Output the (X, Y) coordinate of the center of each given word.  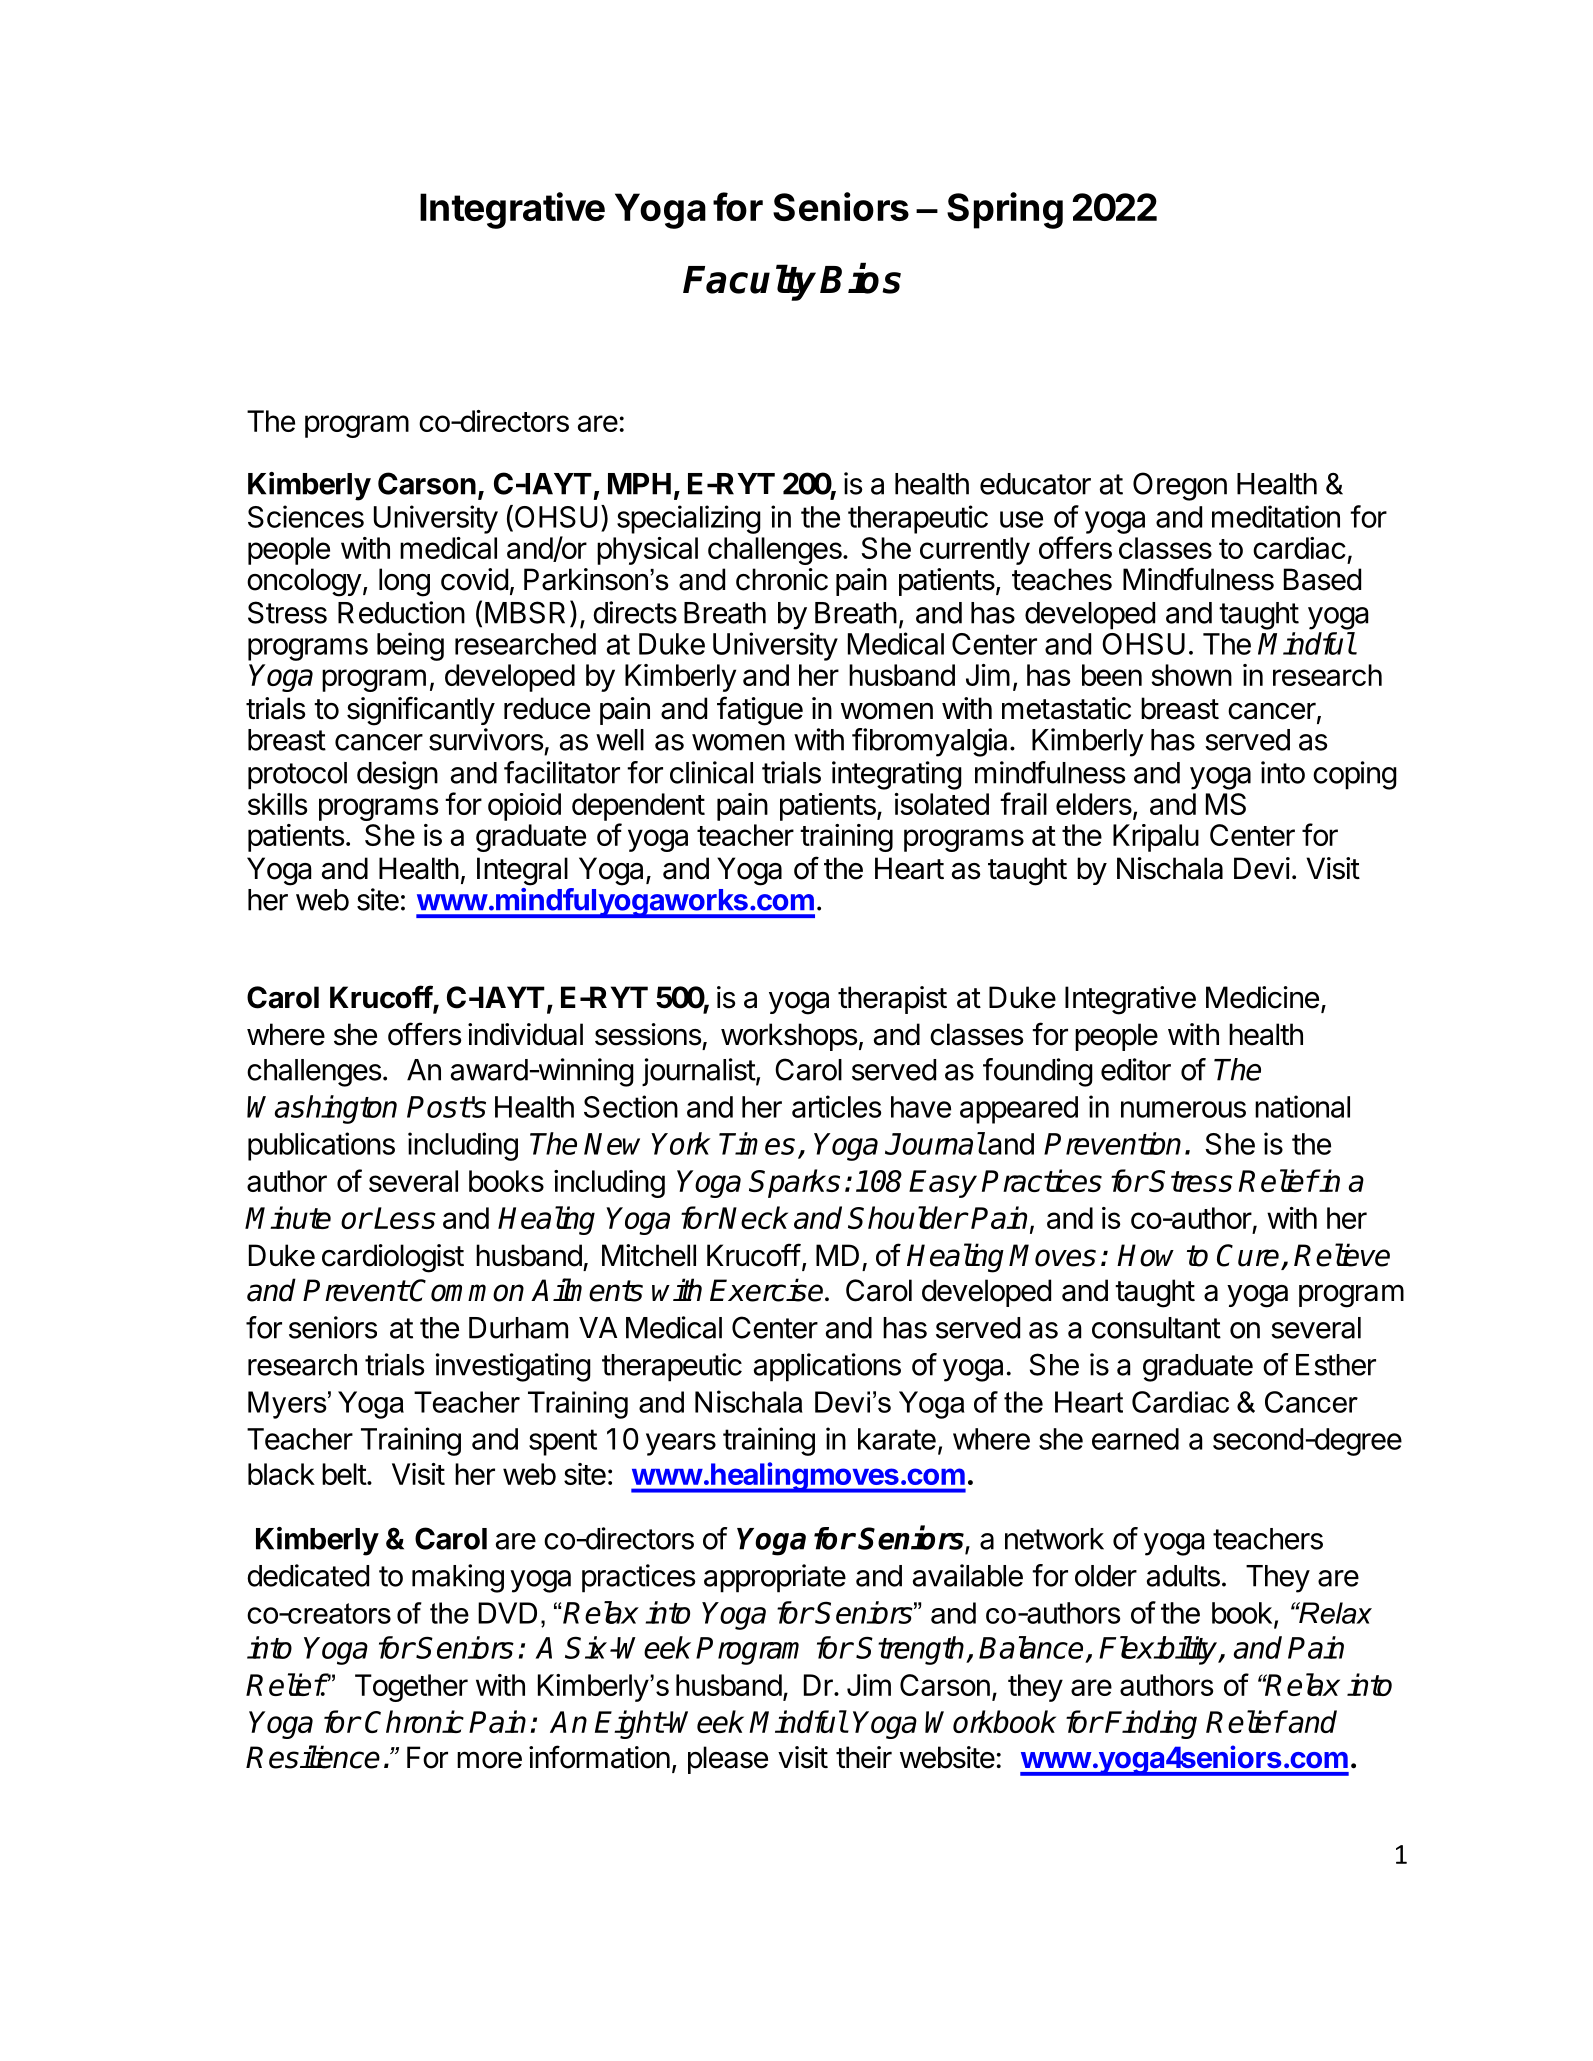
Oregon (1180, 486)
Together (411, 1688)
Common (466, 1290)
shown (1191, 675)
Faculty (749, 282)
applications (827, 1367)
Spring (1005, 210)
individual (525, 1034)
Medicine (1262, 997)
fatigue (760, 711)
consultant (1156, 1328)
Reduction (401, 612)
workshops (789, 1037)
